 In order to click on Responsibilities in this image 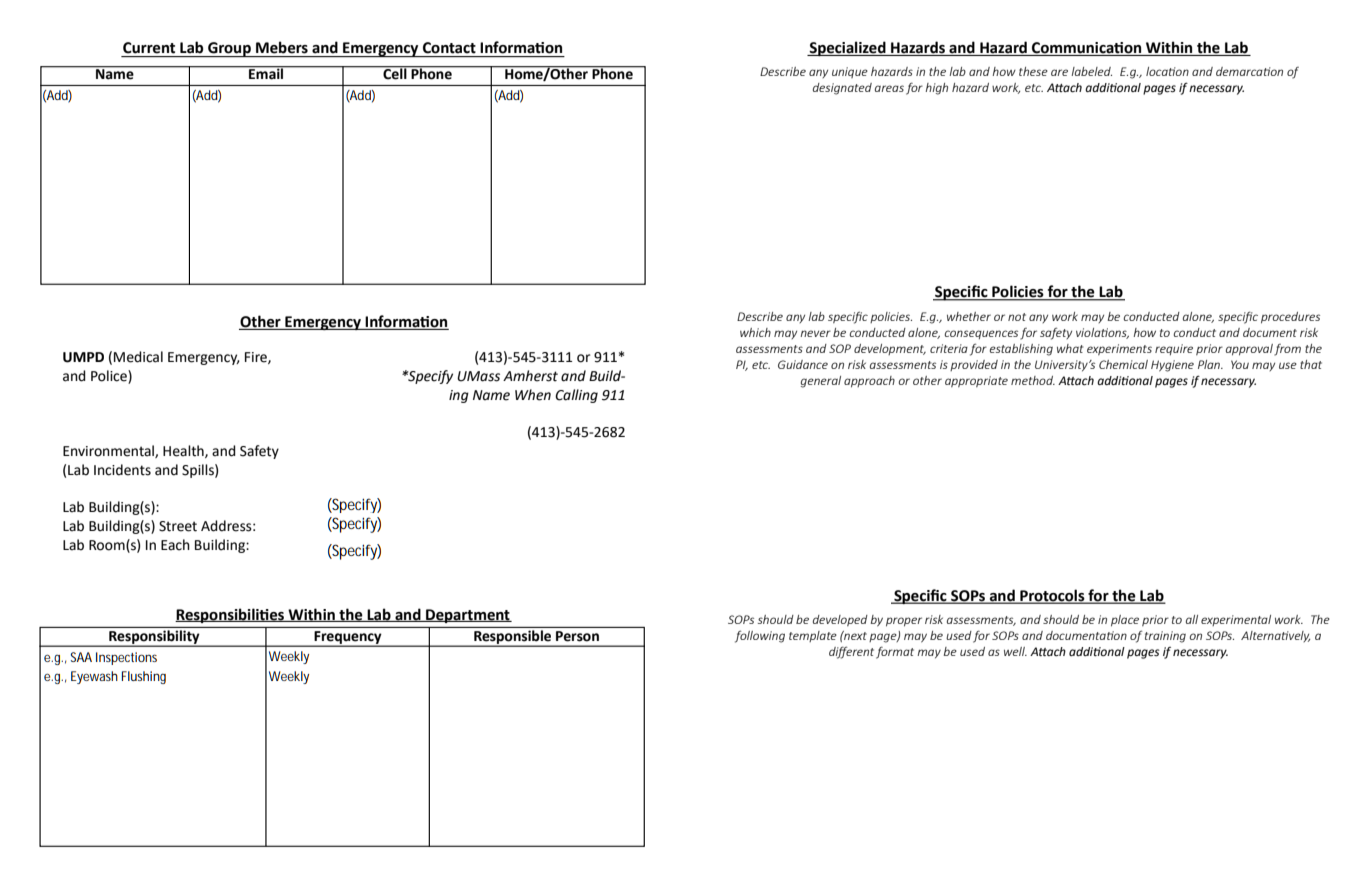, I will do `click(231, 615)`.
